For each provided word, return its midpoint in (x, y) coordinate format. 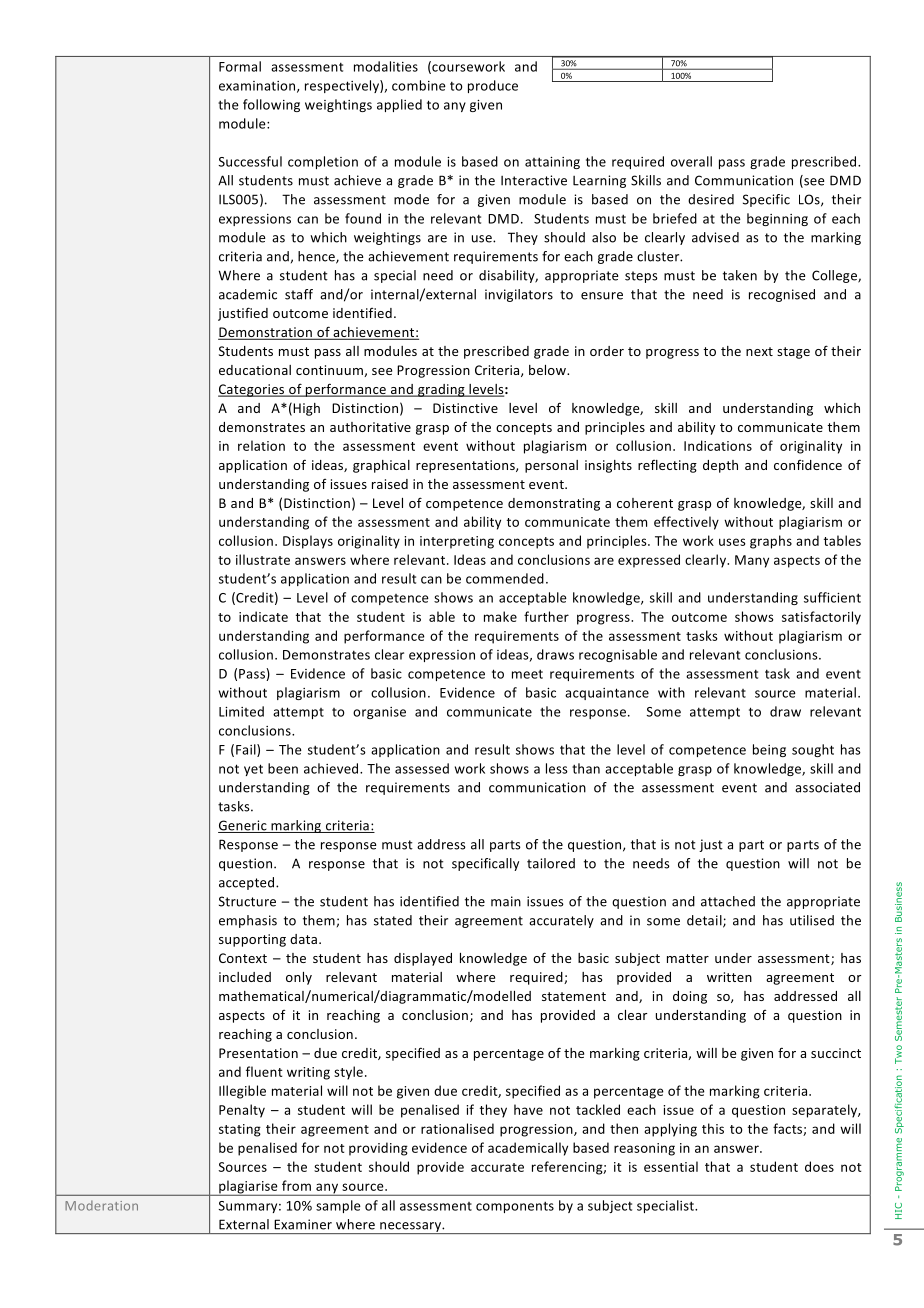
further (546, 616)
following (271, 105)
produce (493, 86)
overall (691, 161)
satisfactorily (821, 618)
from (296, 1185)
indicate (263, 616)
